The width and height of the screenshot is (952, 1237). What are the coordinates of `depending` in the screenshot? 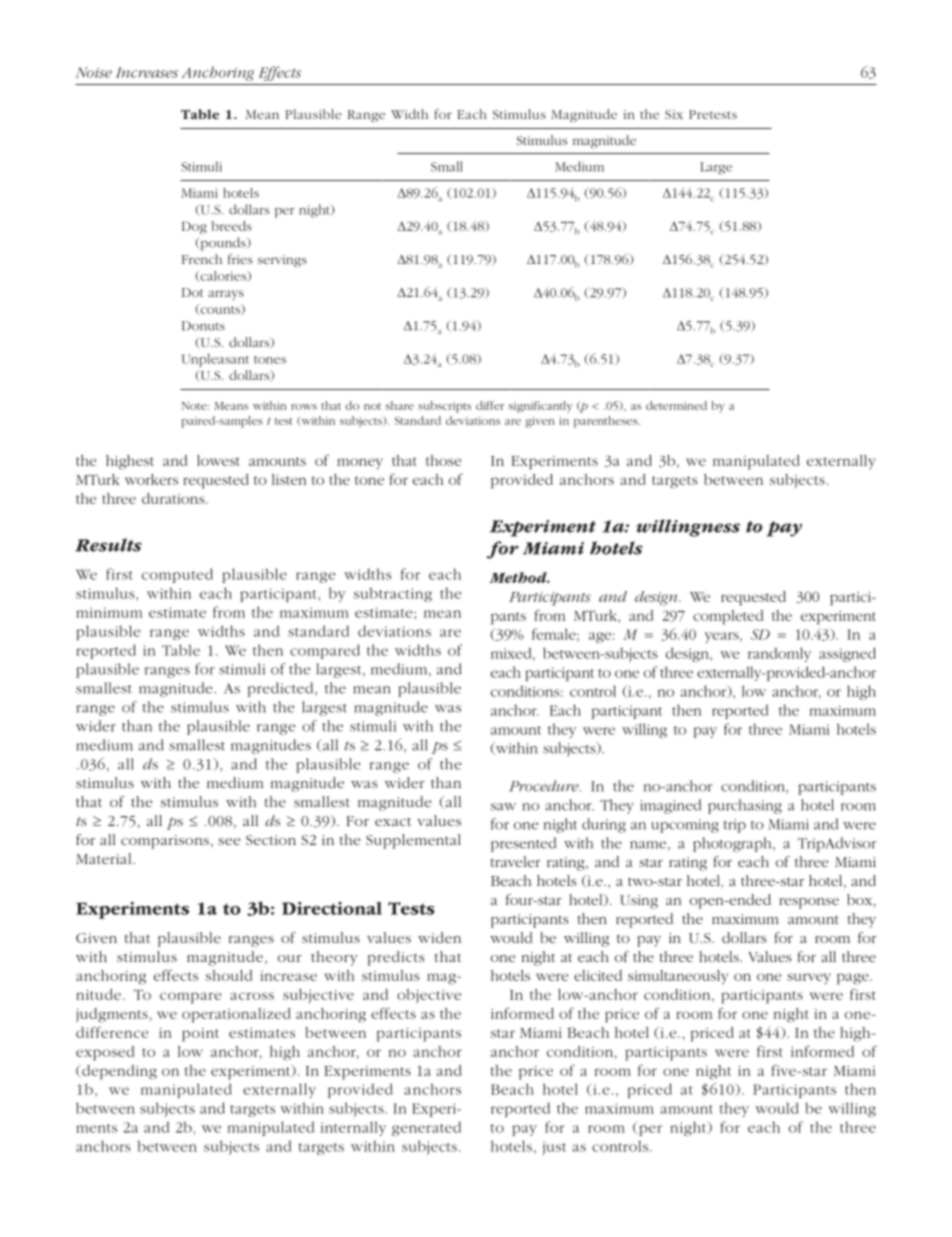 It's located at (118, 1072).
